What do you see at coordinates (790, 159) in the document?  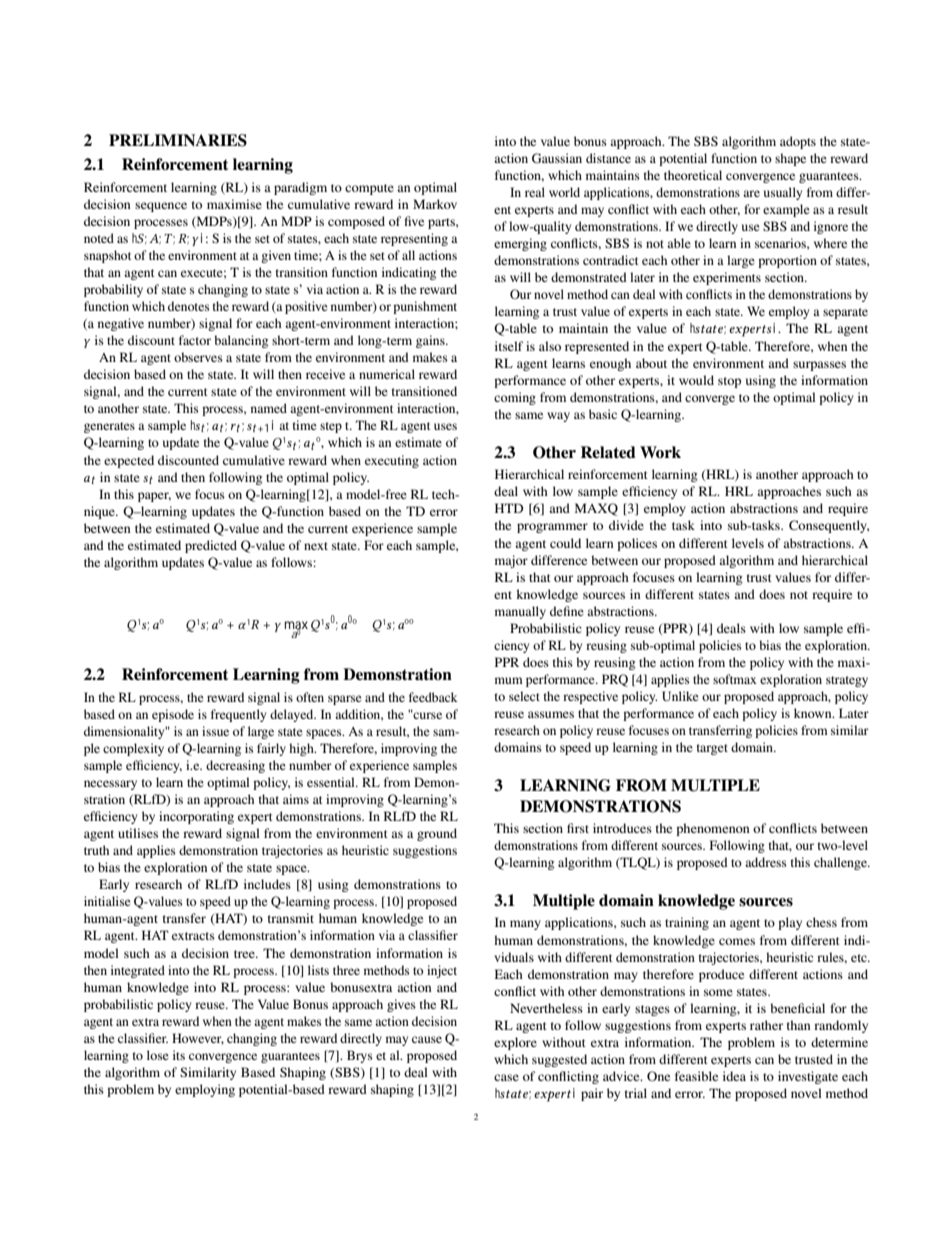 I see `shape` at bounding box center [790, 159].
